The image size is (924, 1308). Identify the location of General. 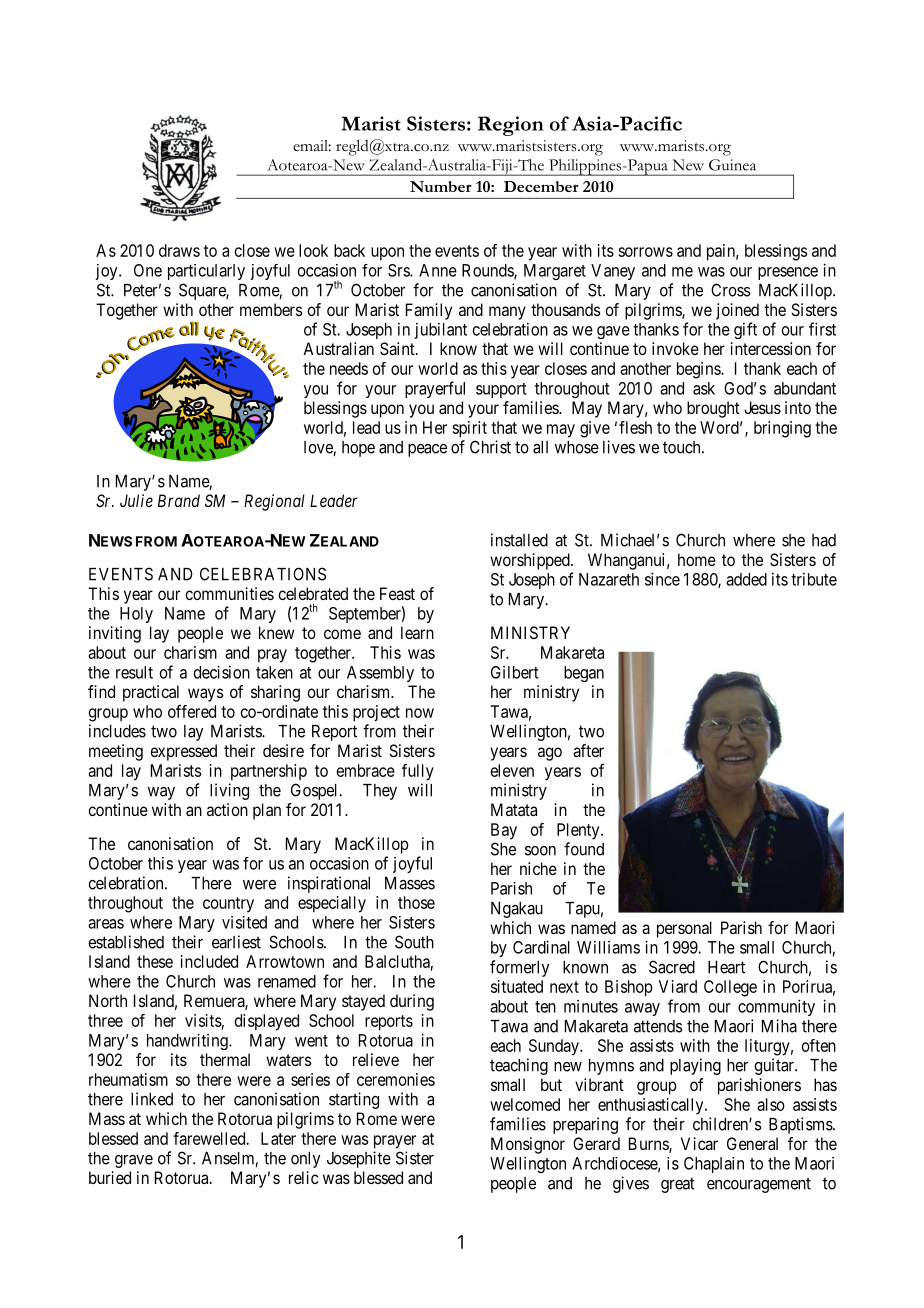
(752, 1143).
